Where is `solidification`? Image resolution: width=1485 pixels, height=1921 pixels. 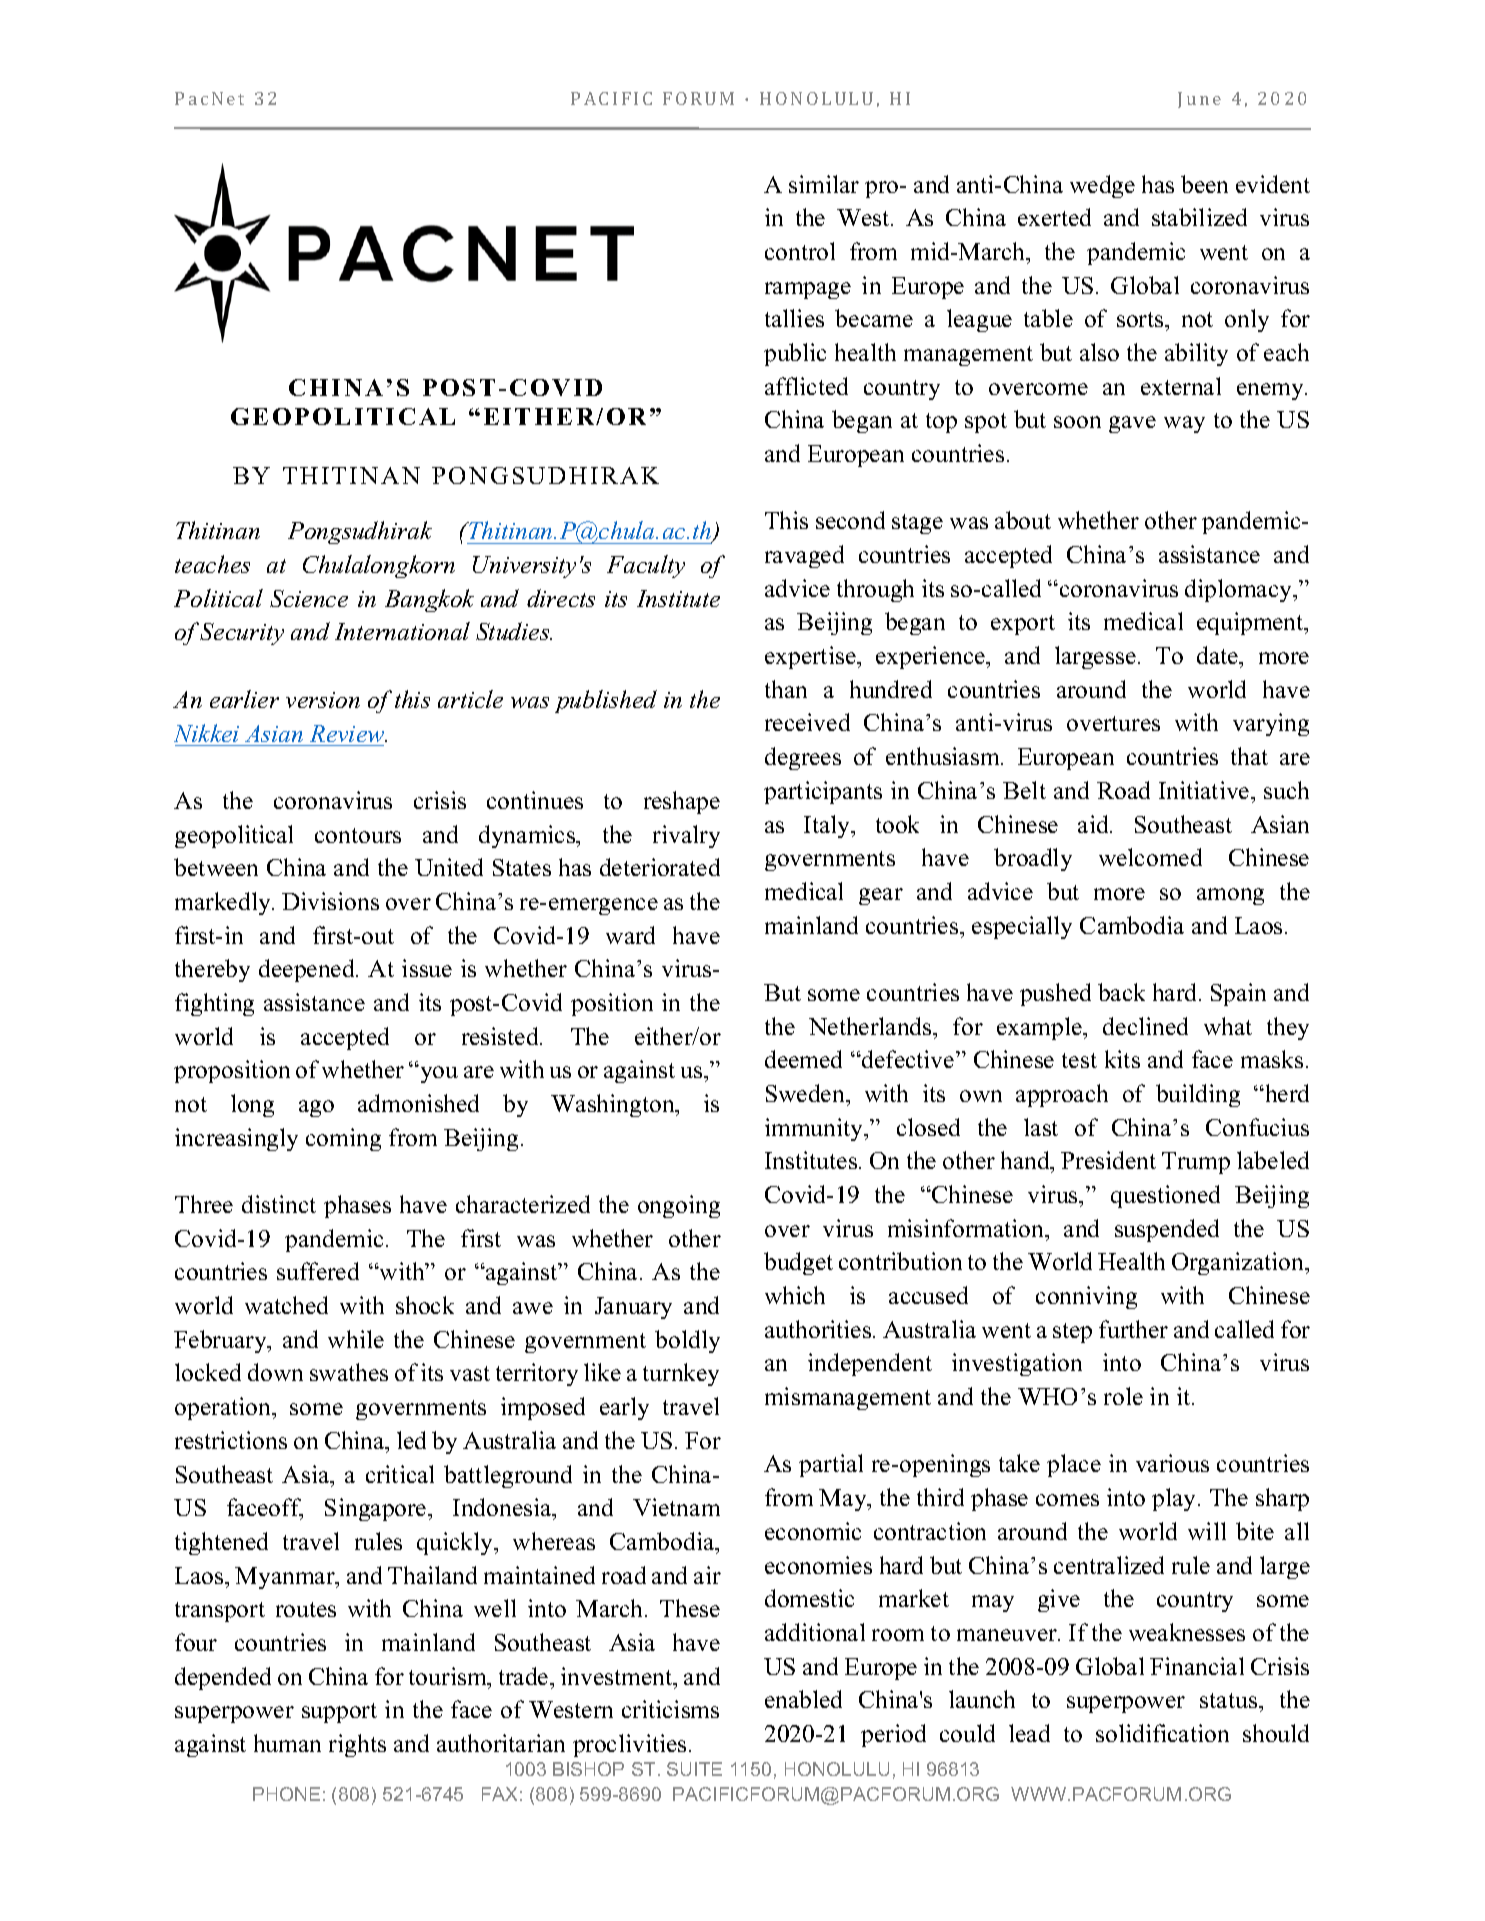
solidification is located at coordinates (1162, 1733).
